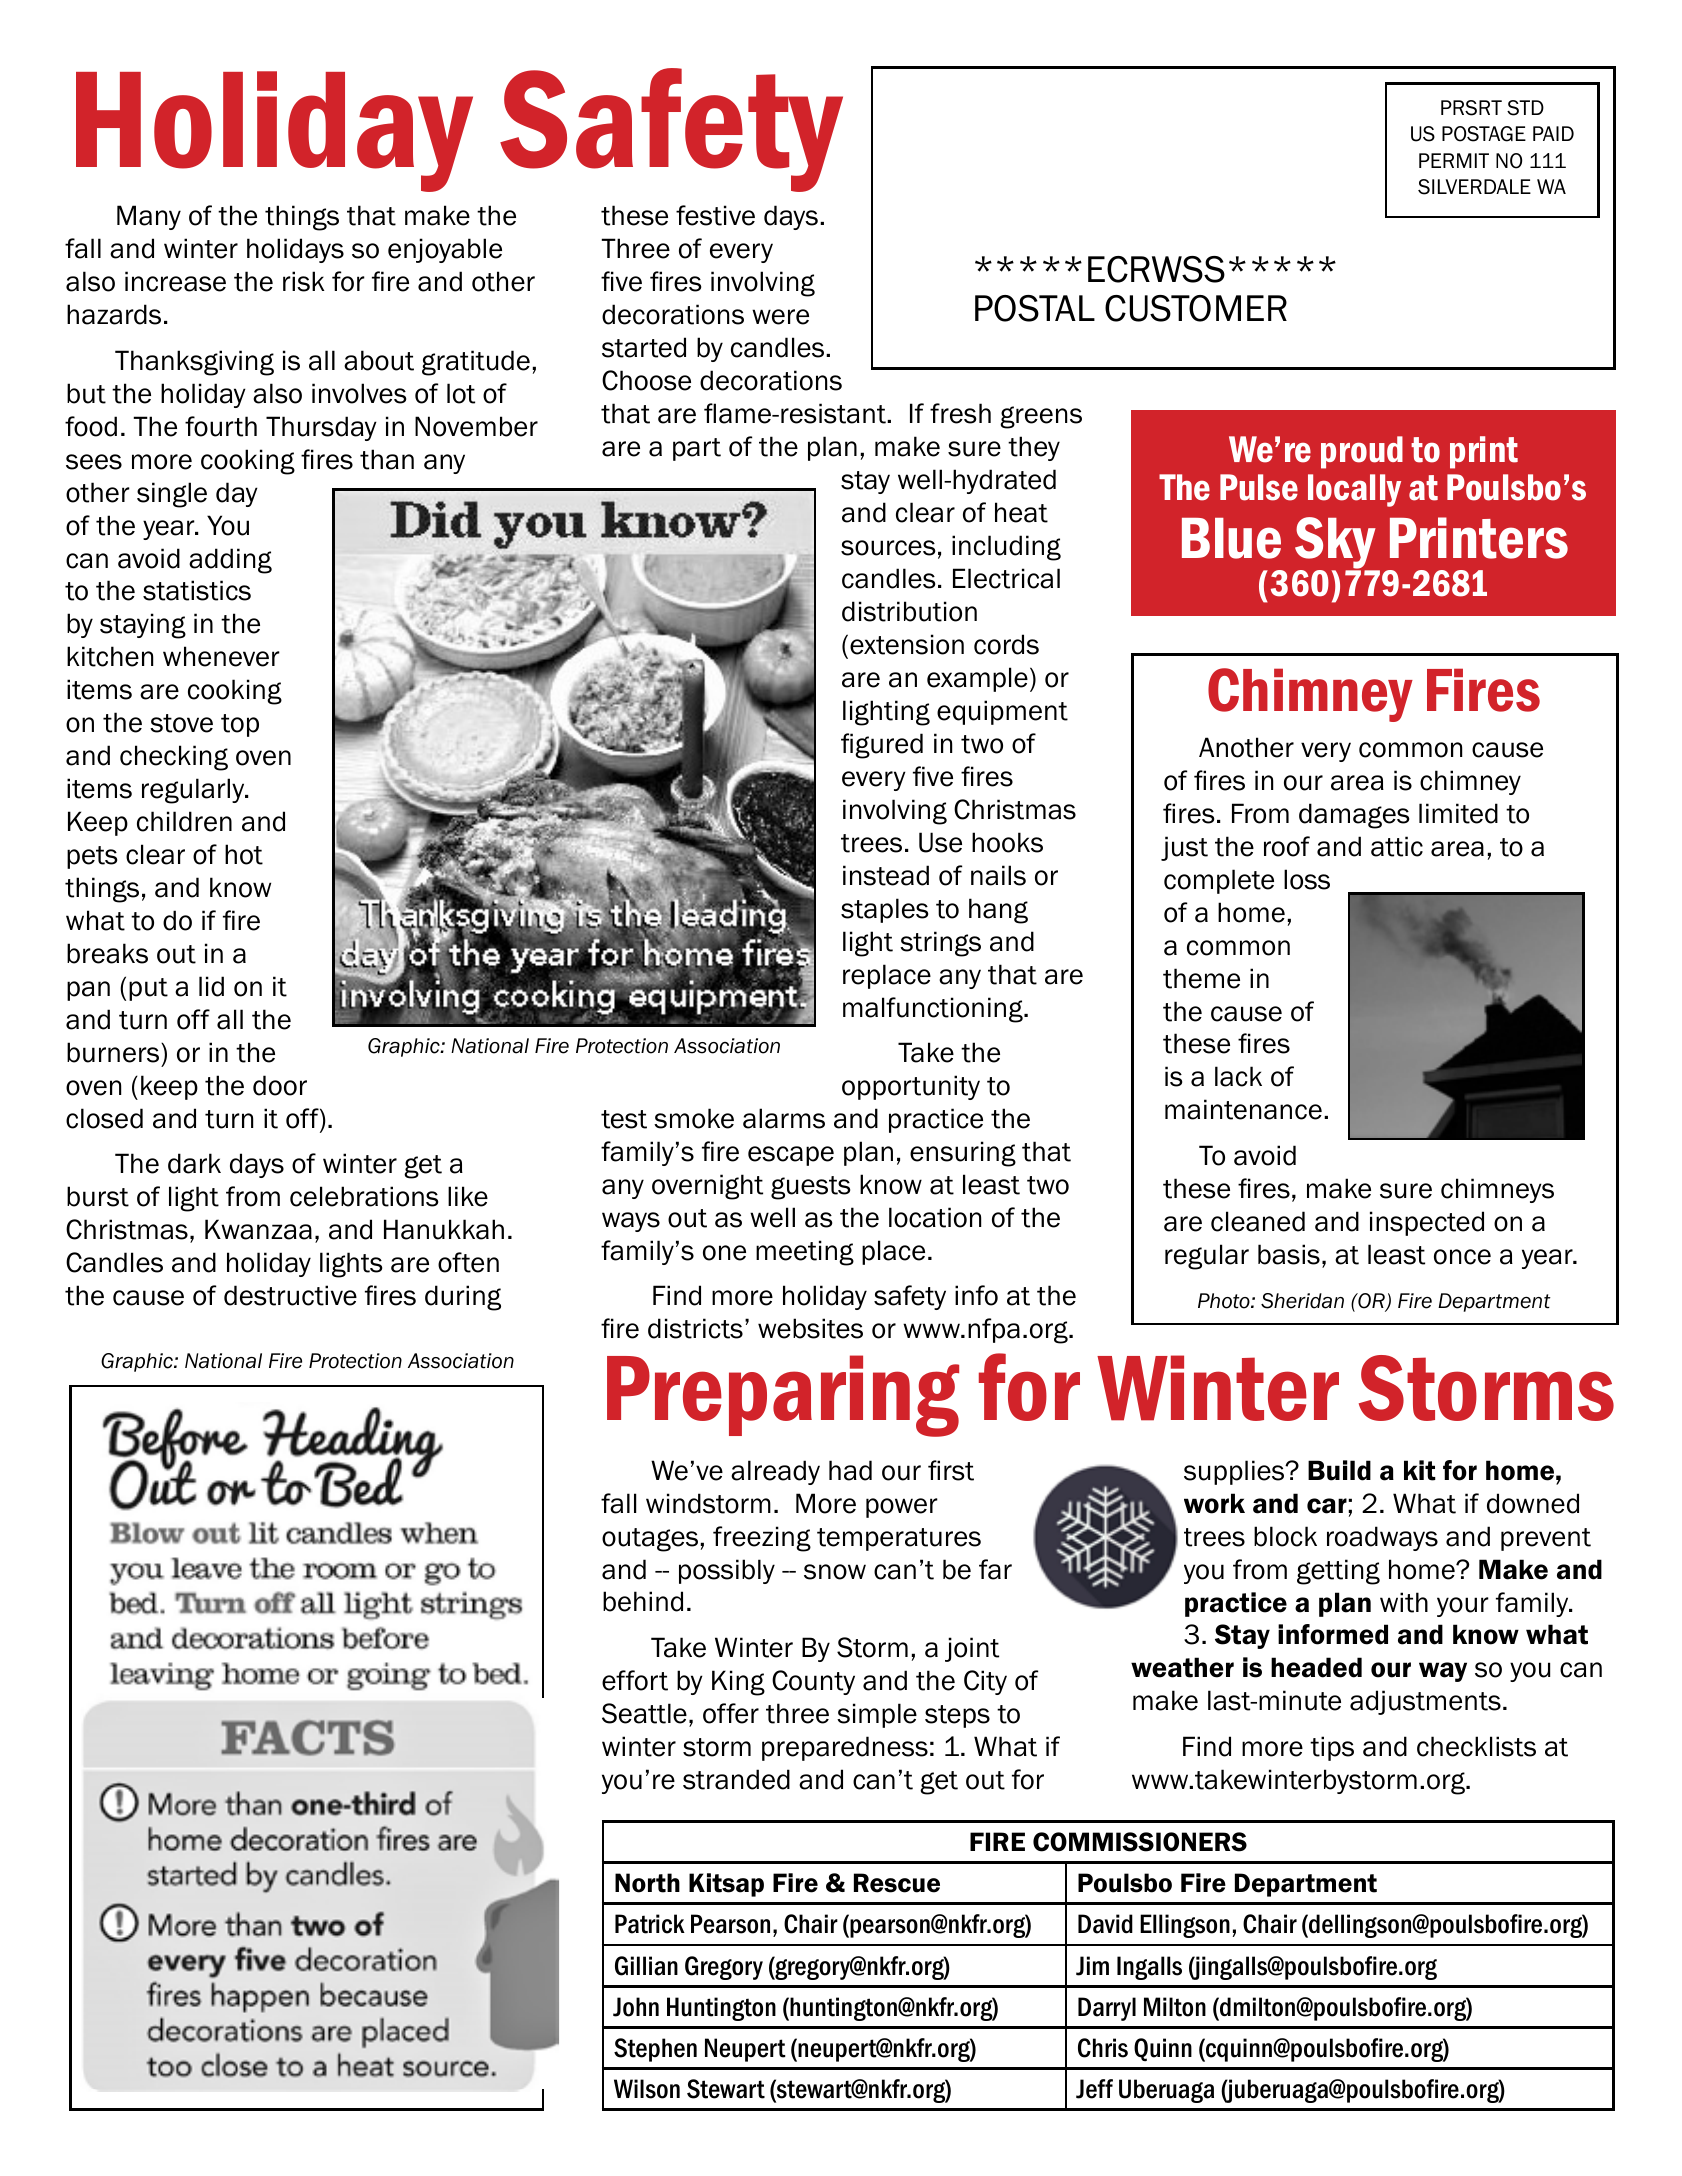 This document has width=1682, height=2176. What do you see at coordinates (149, 217) in the document?
I see `Many` at bounding box center [149, 217].
